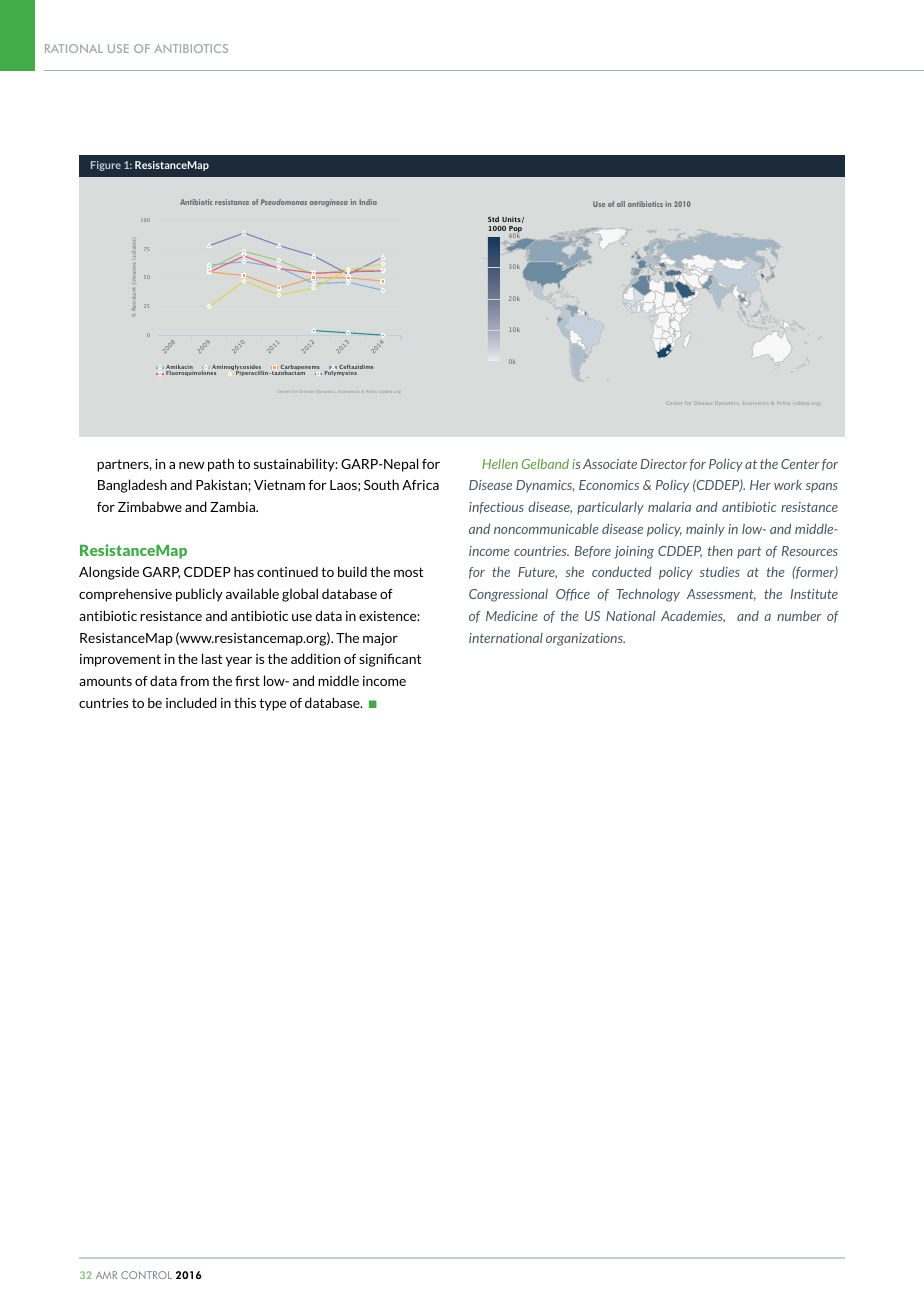 This document has height=1308, width=924. Describe the element at coordinates (191, 465) in the document. I see `new` at that location.
